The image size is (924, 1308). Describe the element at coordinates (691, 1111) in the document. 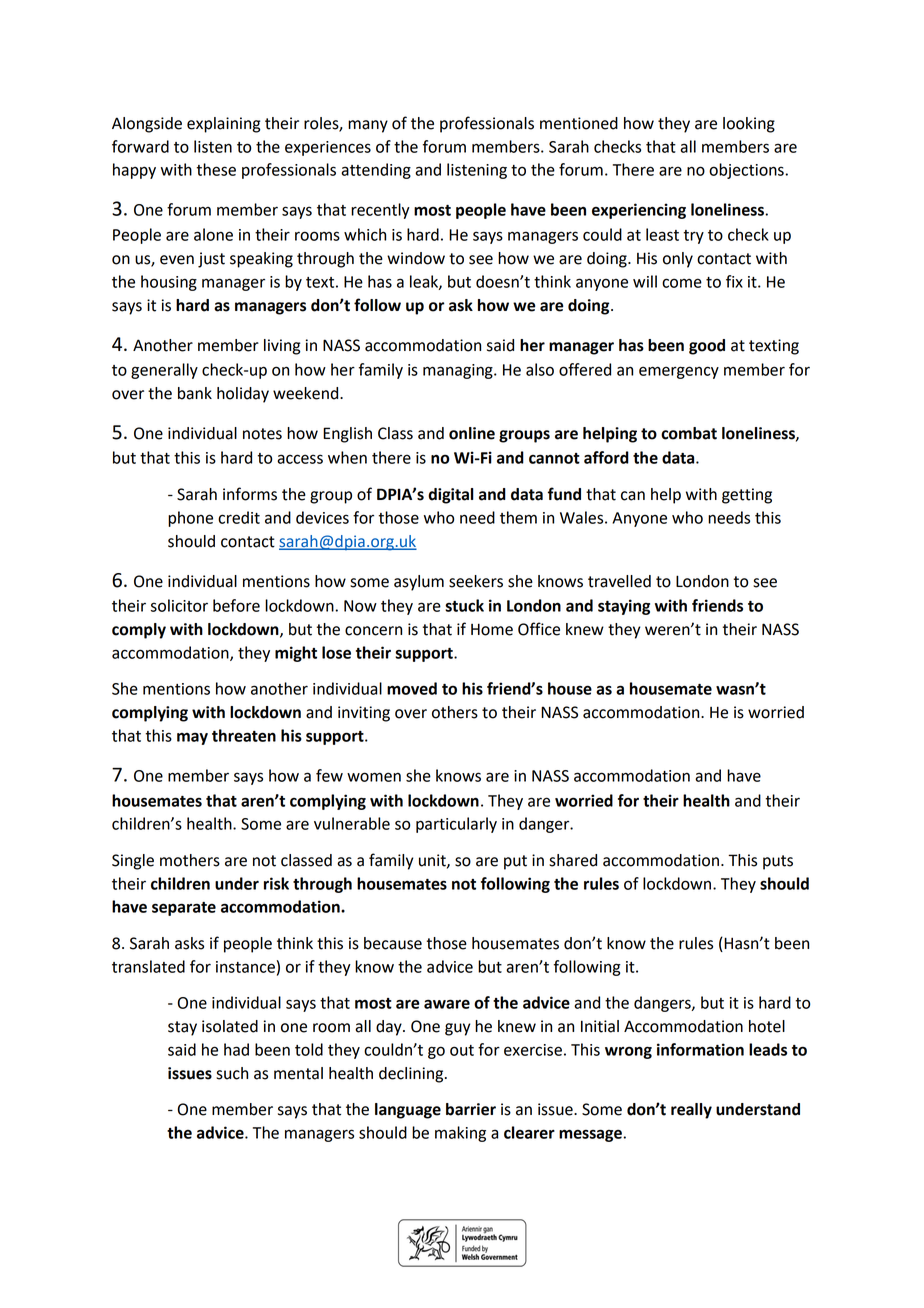

I see `really` at that location.
